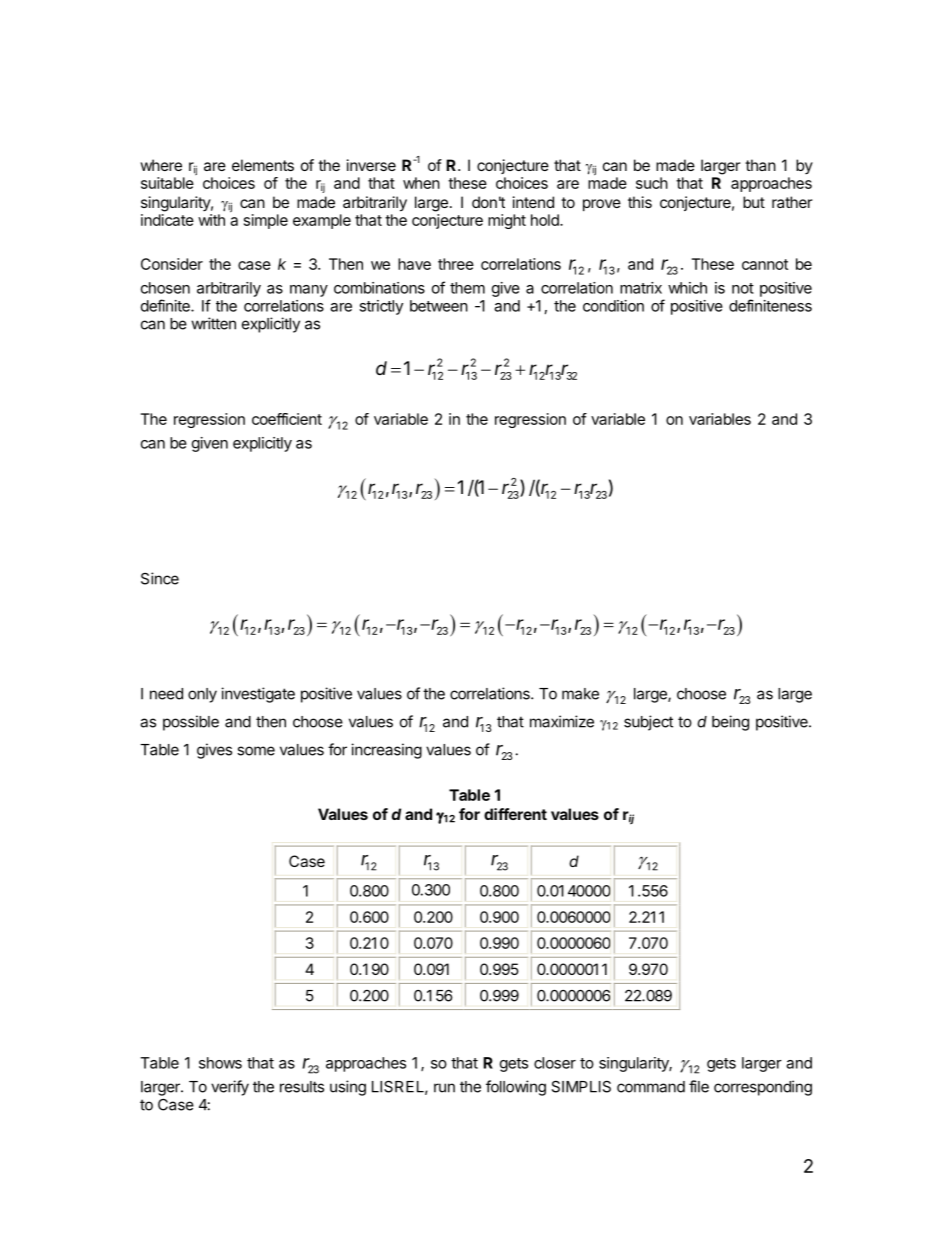  What do you see at coordinates (754, 202) in the image?
I see `but` at bounding box center [754, 202].
